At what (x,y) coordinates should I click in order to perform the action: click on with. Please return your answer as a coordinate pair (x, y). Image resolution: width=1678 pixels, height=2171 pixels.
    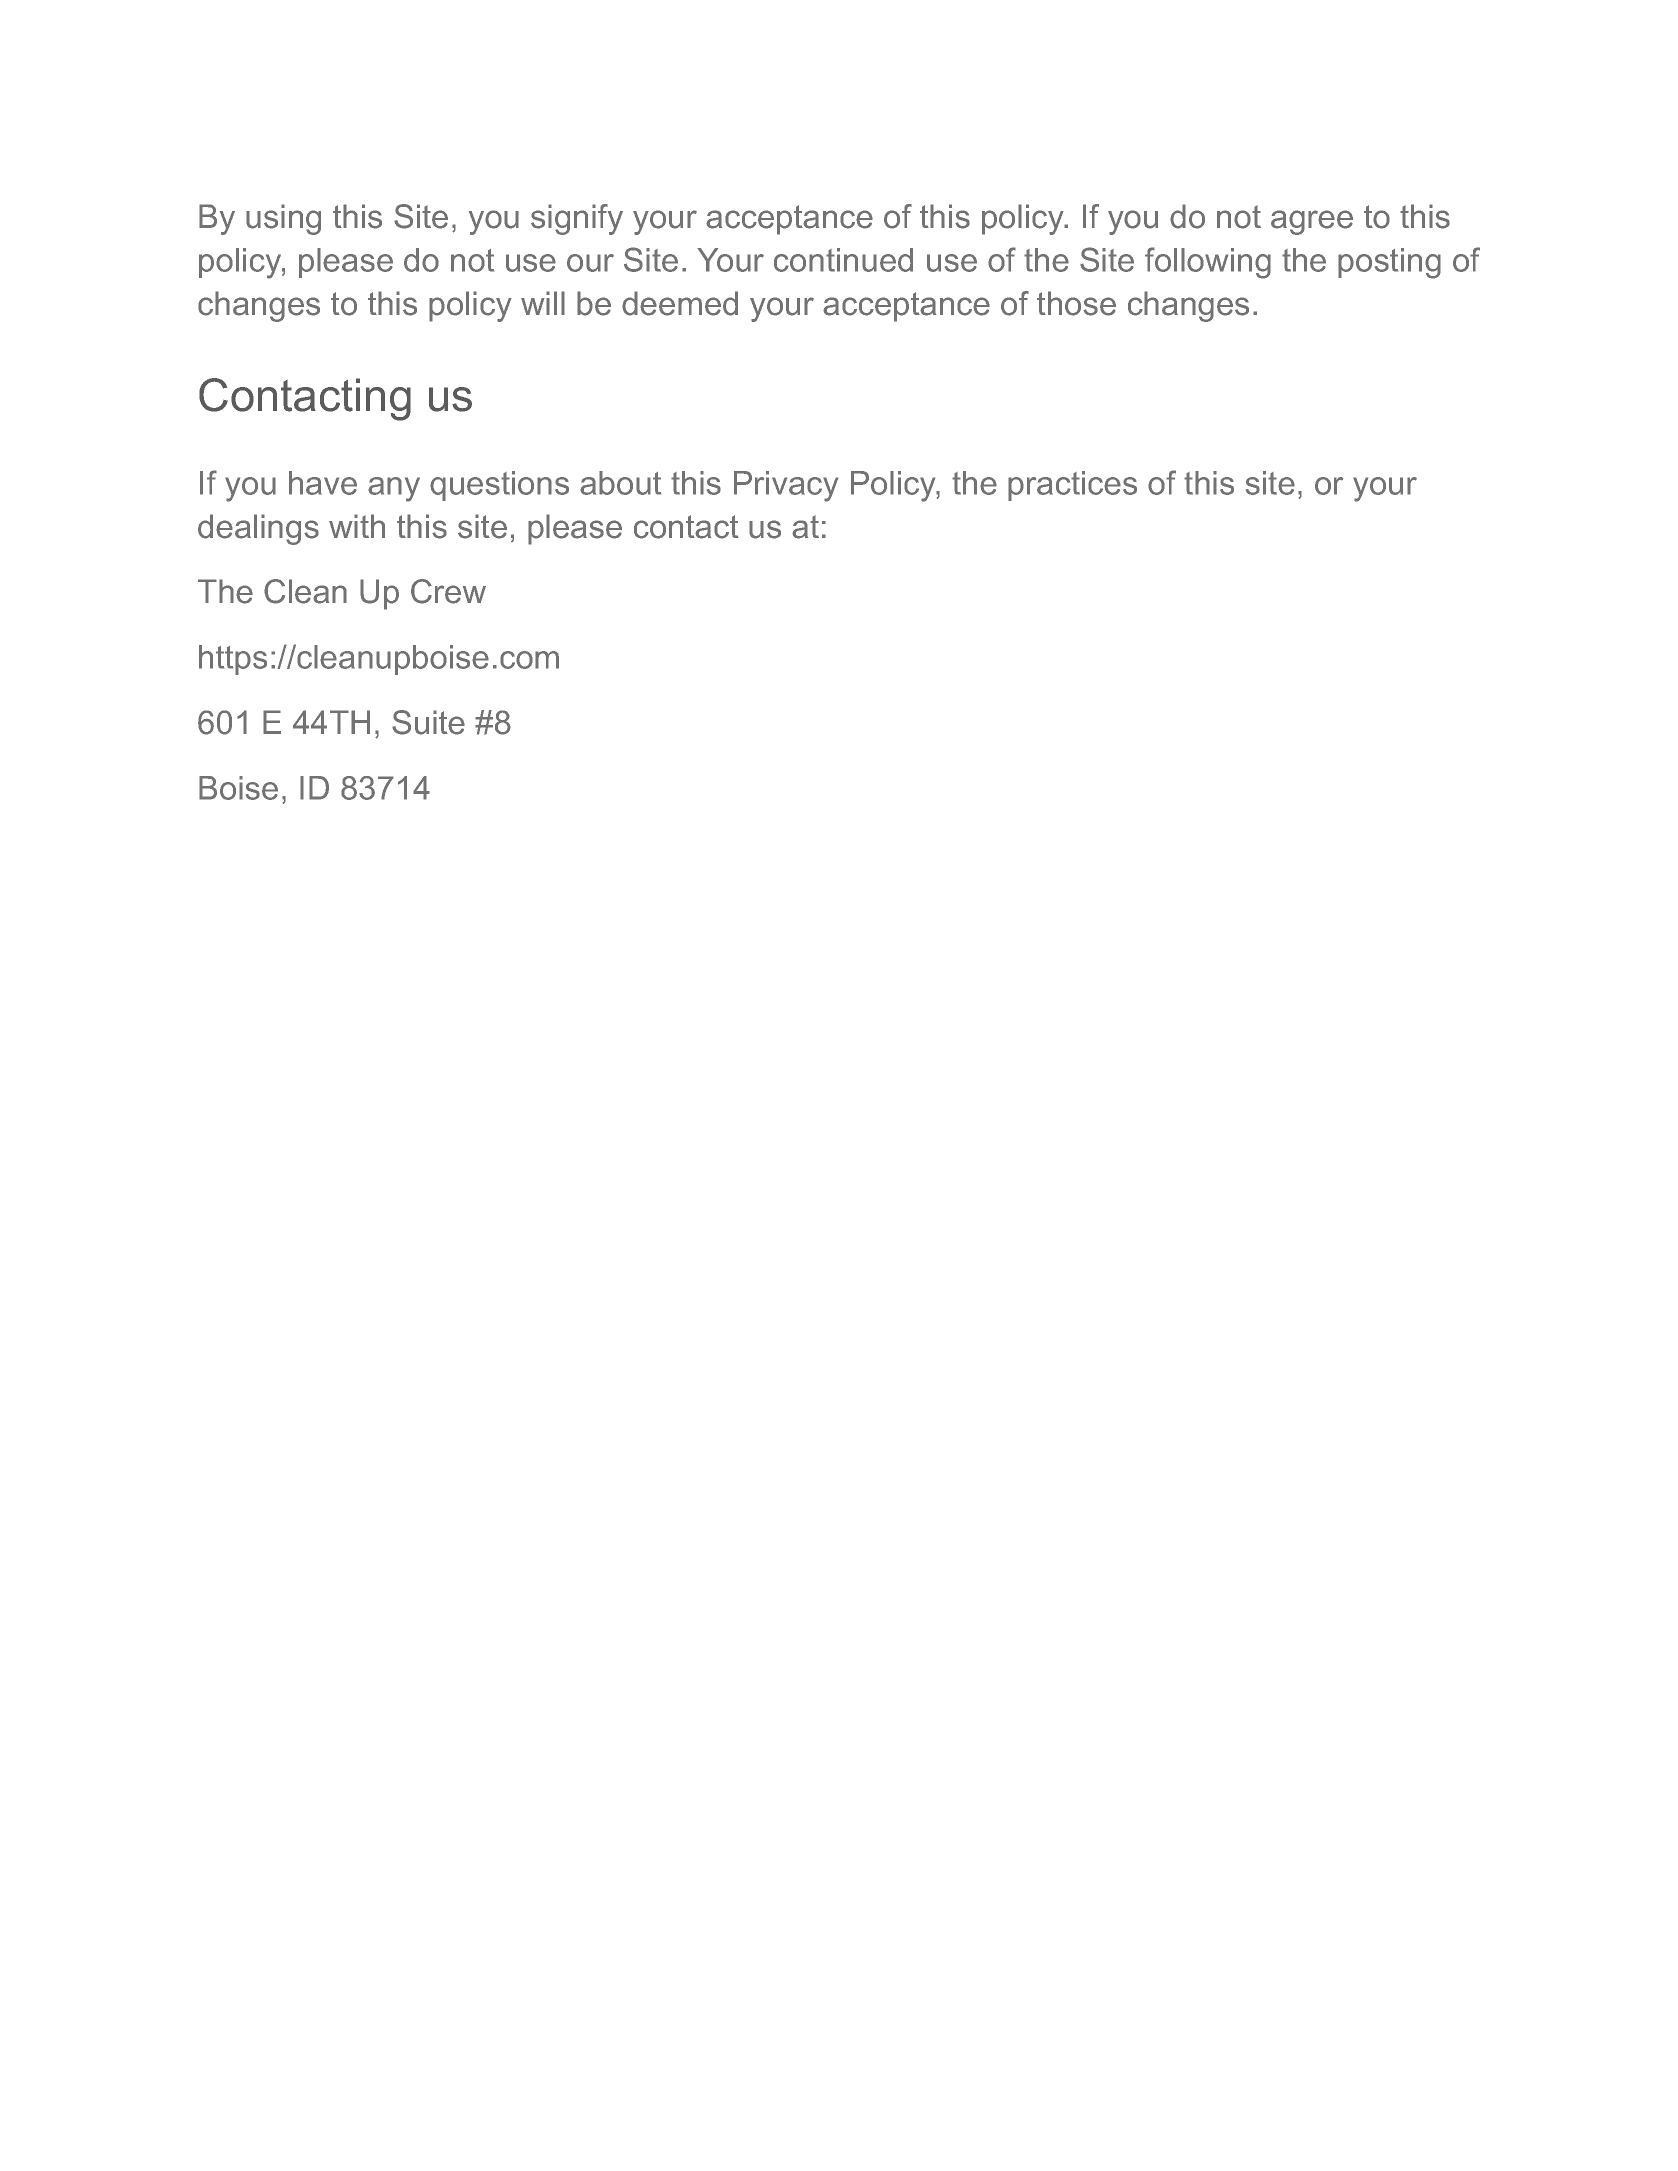
    Looking at the image, I should click on (357, 526).
